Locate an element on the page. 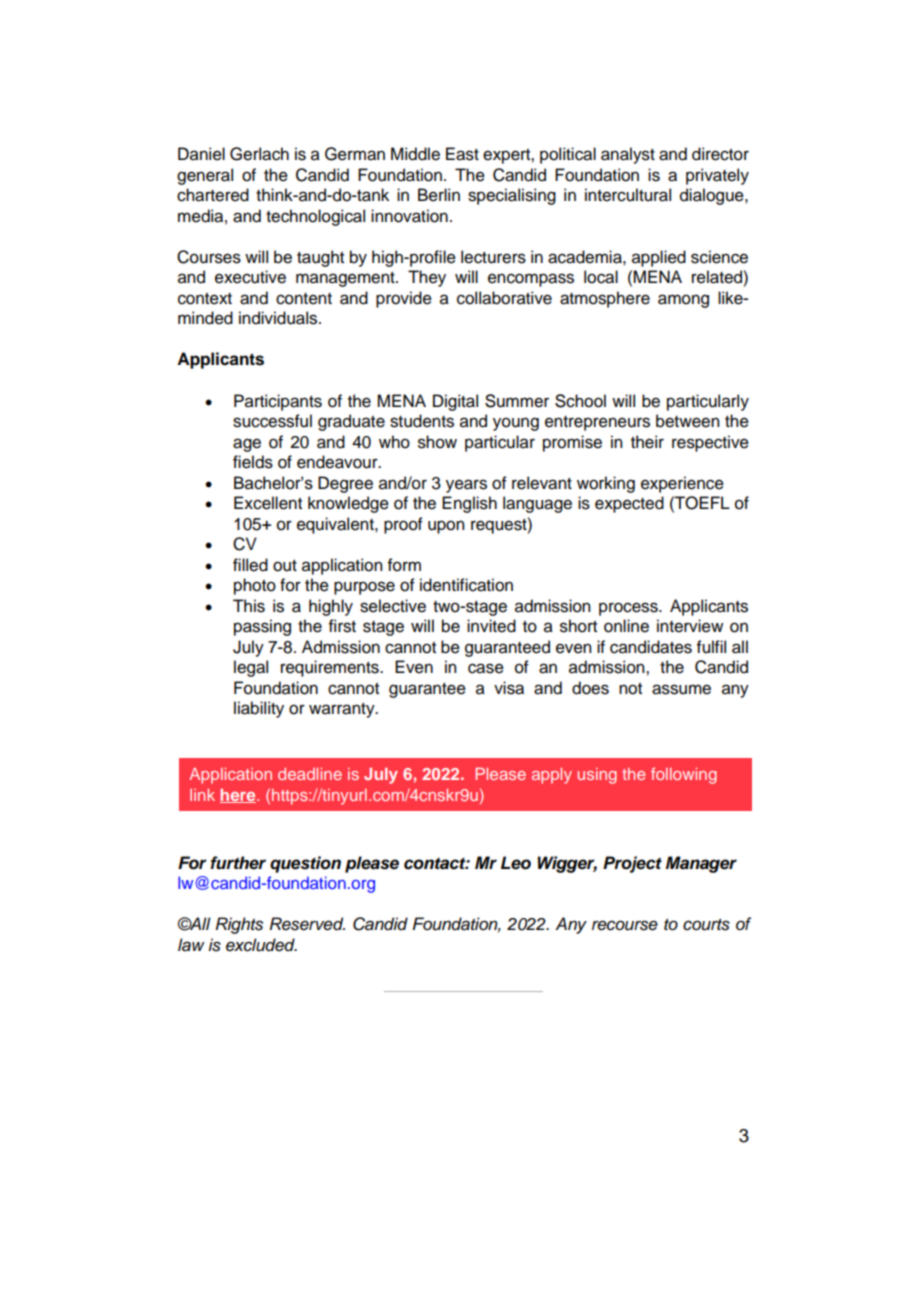  Rights is located at coordinates (239, 925).
